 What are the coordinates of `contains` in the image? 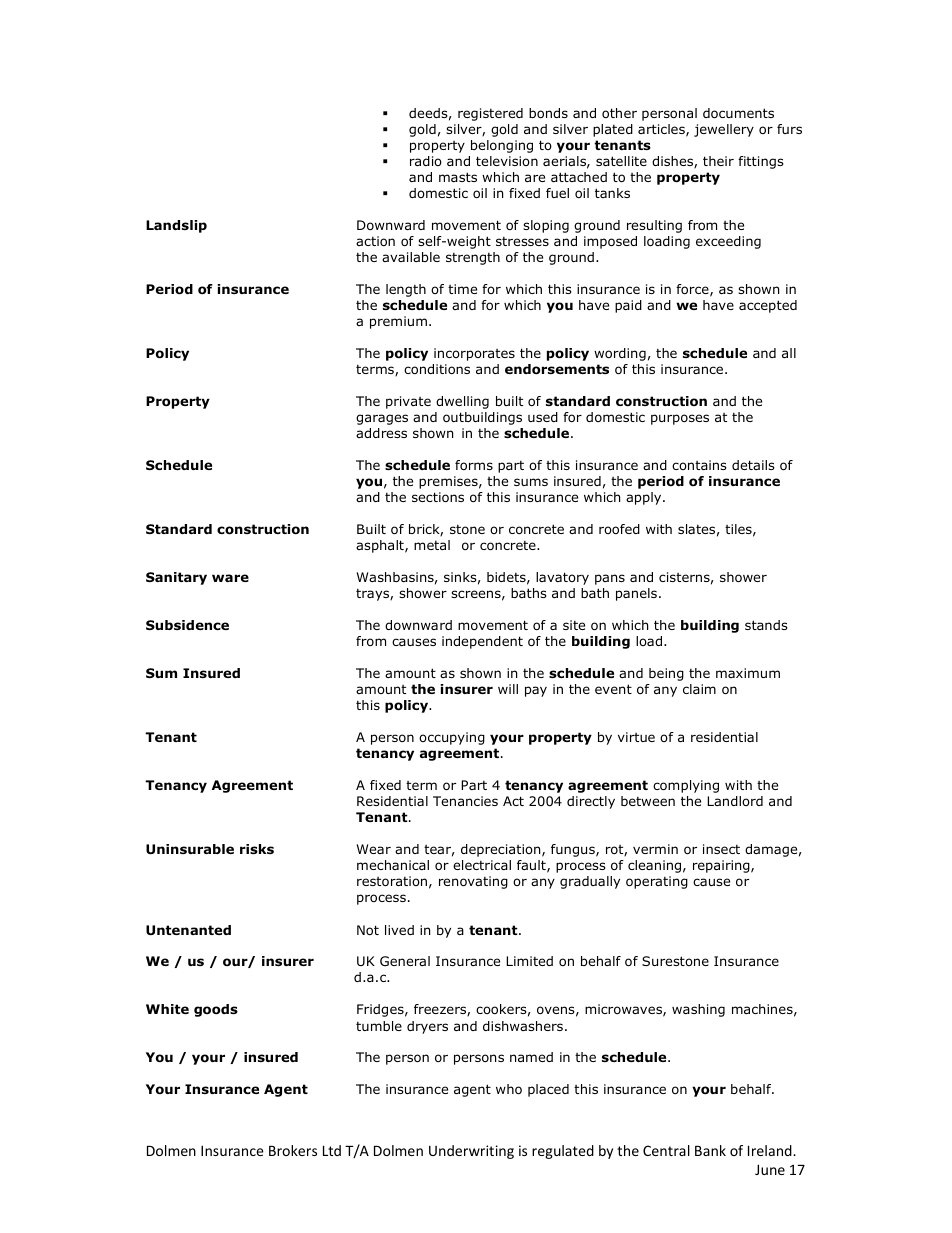 It's located at (699, 465).
